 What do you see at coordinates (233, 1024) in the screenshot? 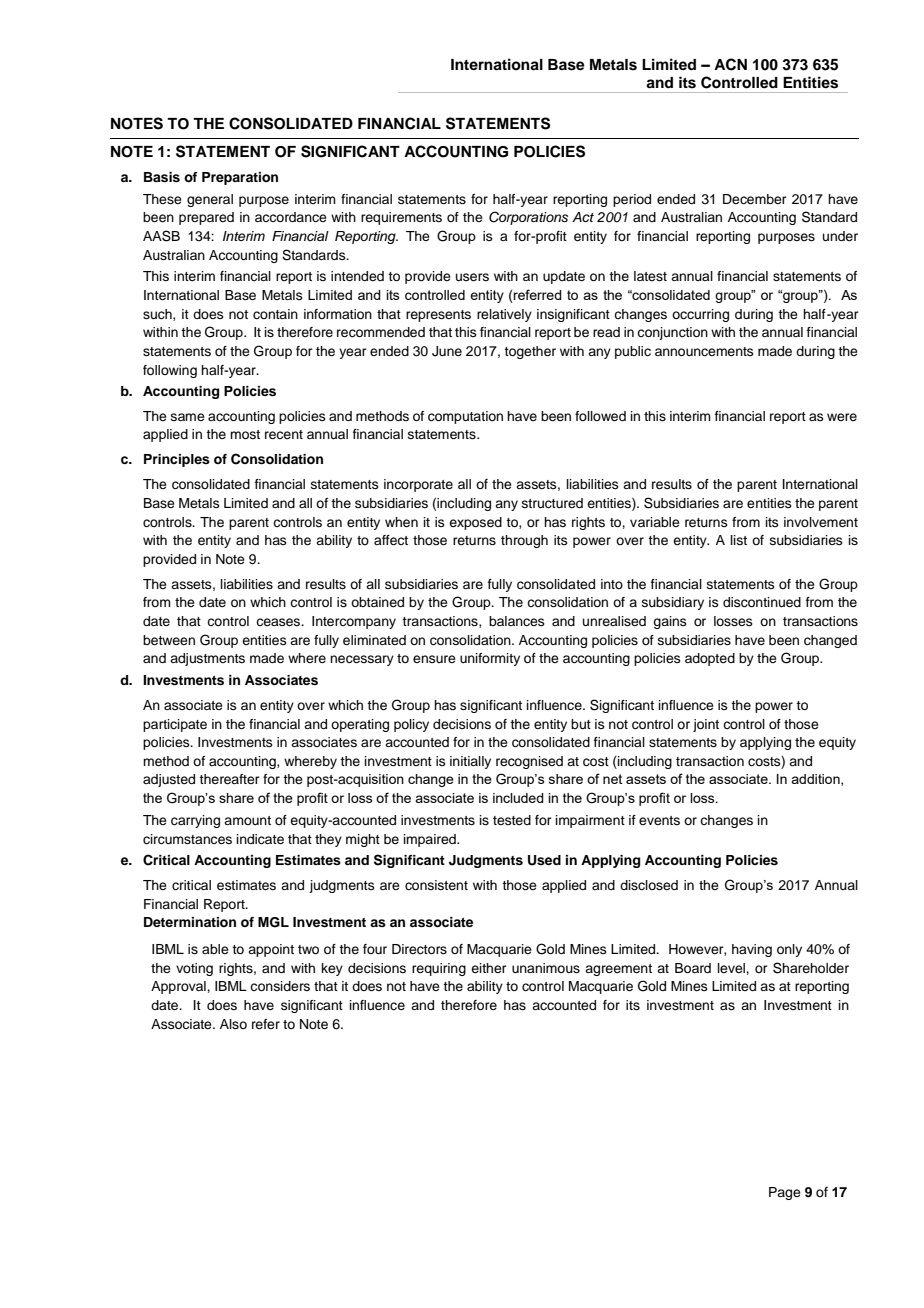
I see `Also` at bounding box center [233, 1024].
